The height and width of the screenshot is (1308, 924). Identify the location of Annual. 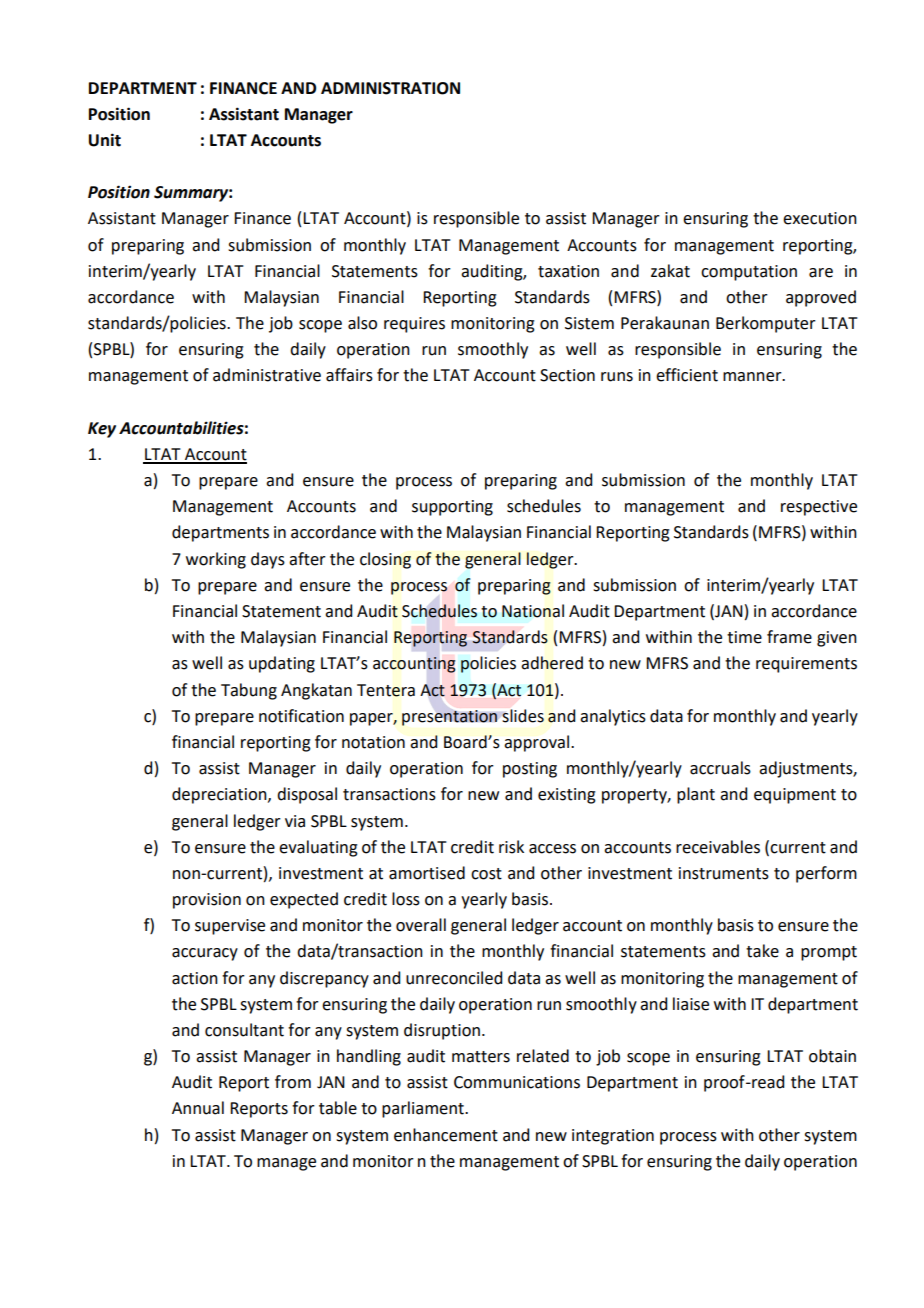
(198, 1108).
